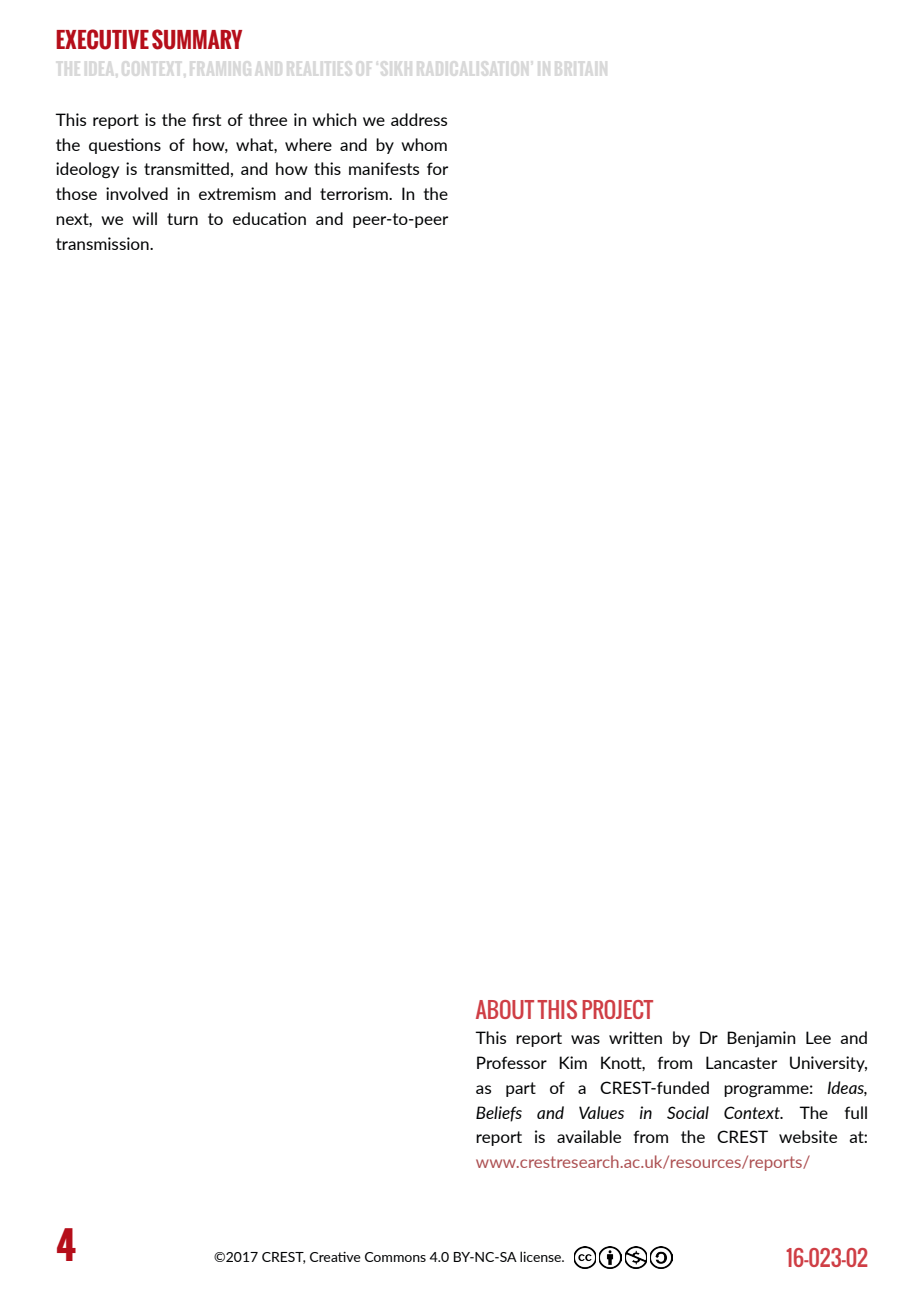 The height and width of the screenshot is (1308, 924). What do you see at coordinates (103, 243) in the screenshot?
I see `transmission` at bounding box center [103, 243].
